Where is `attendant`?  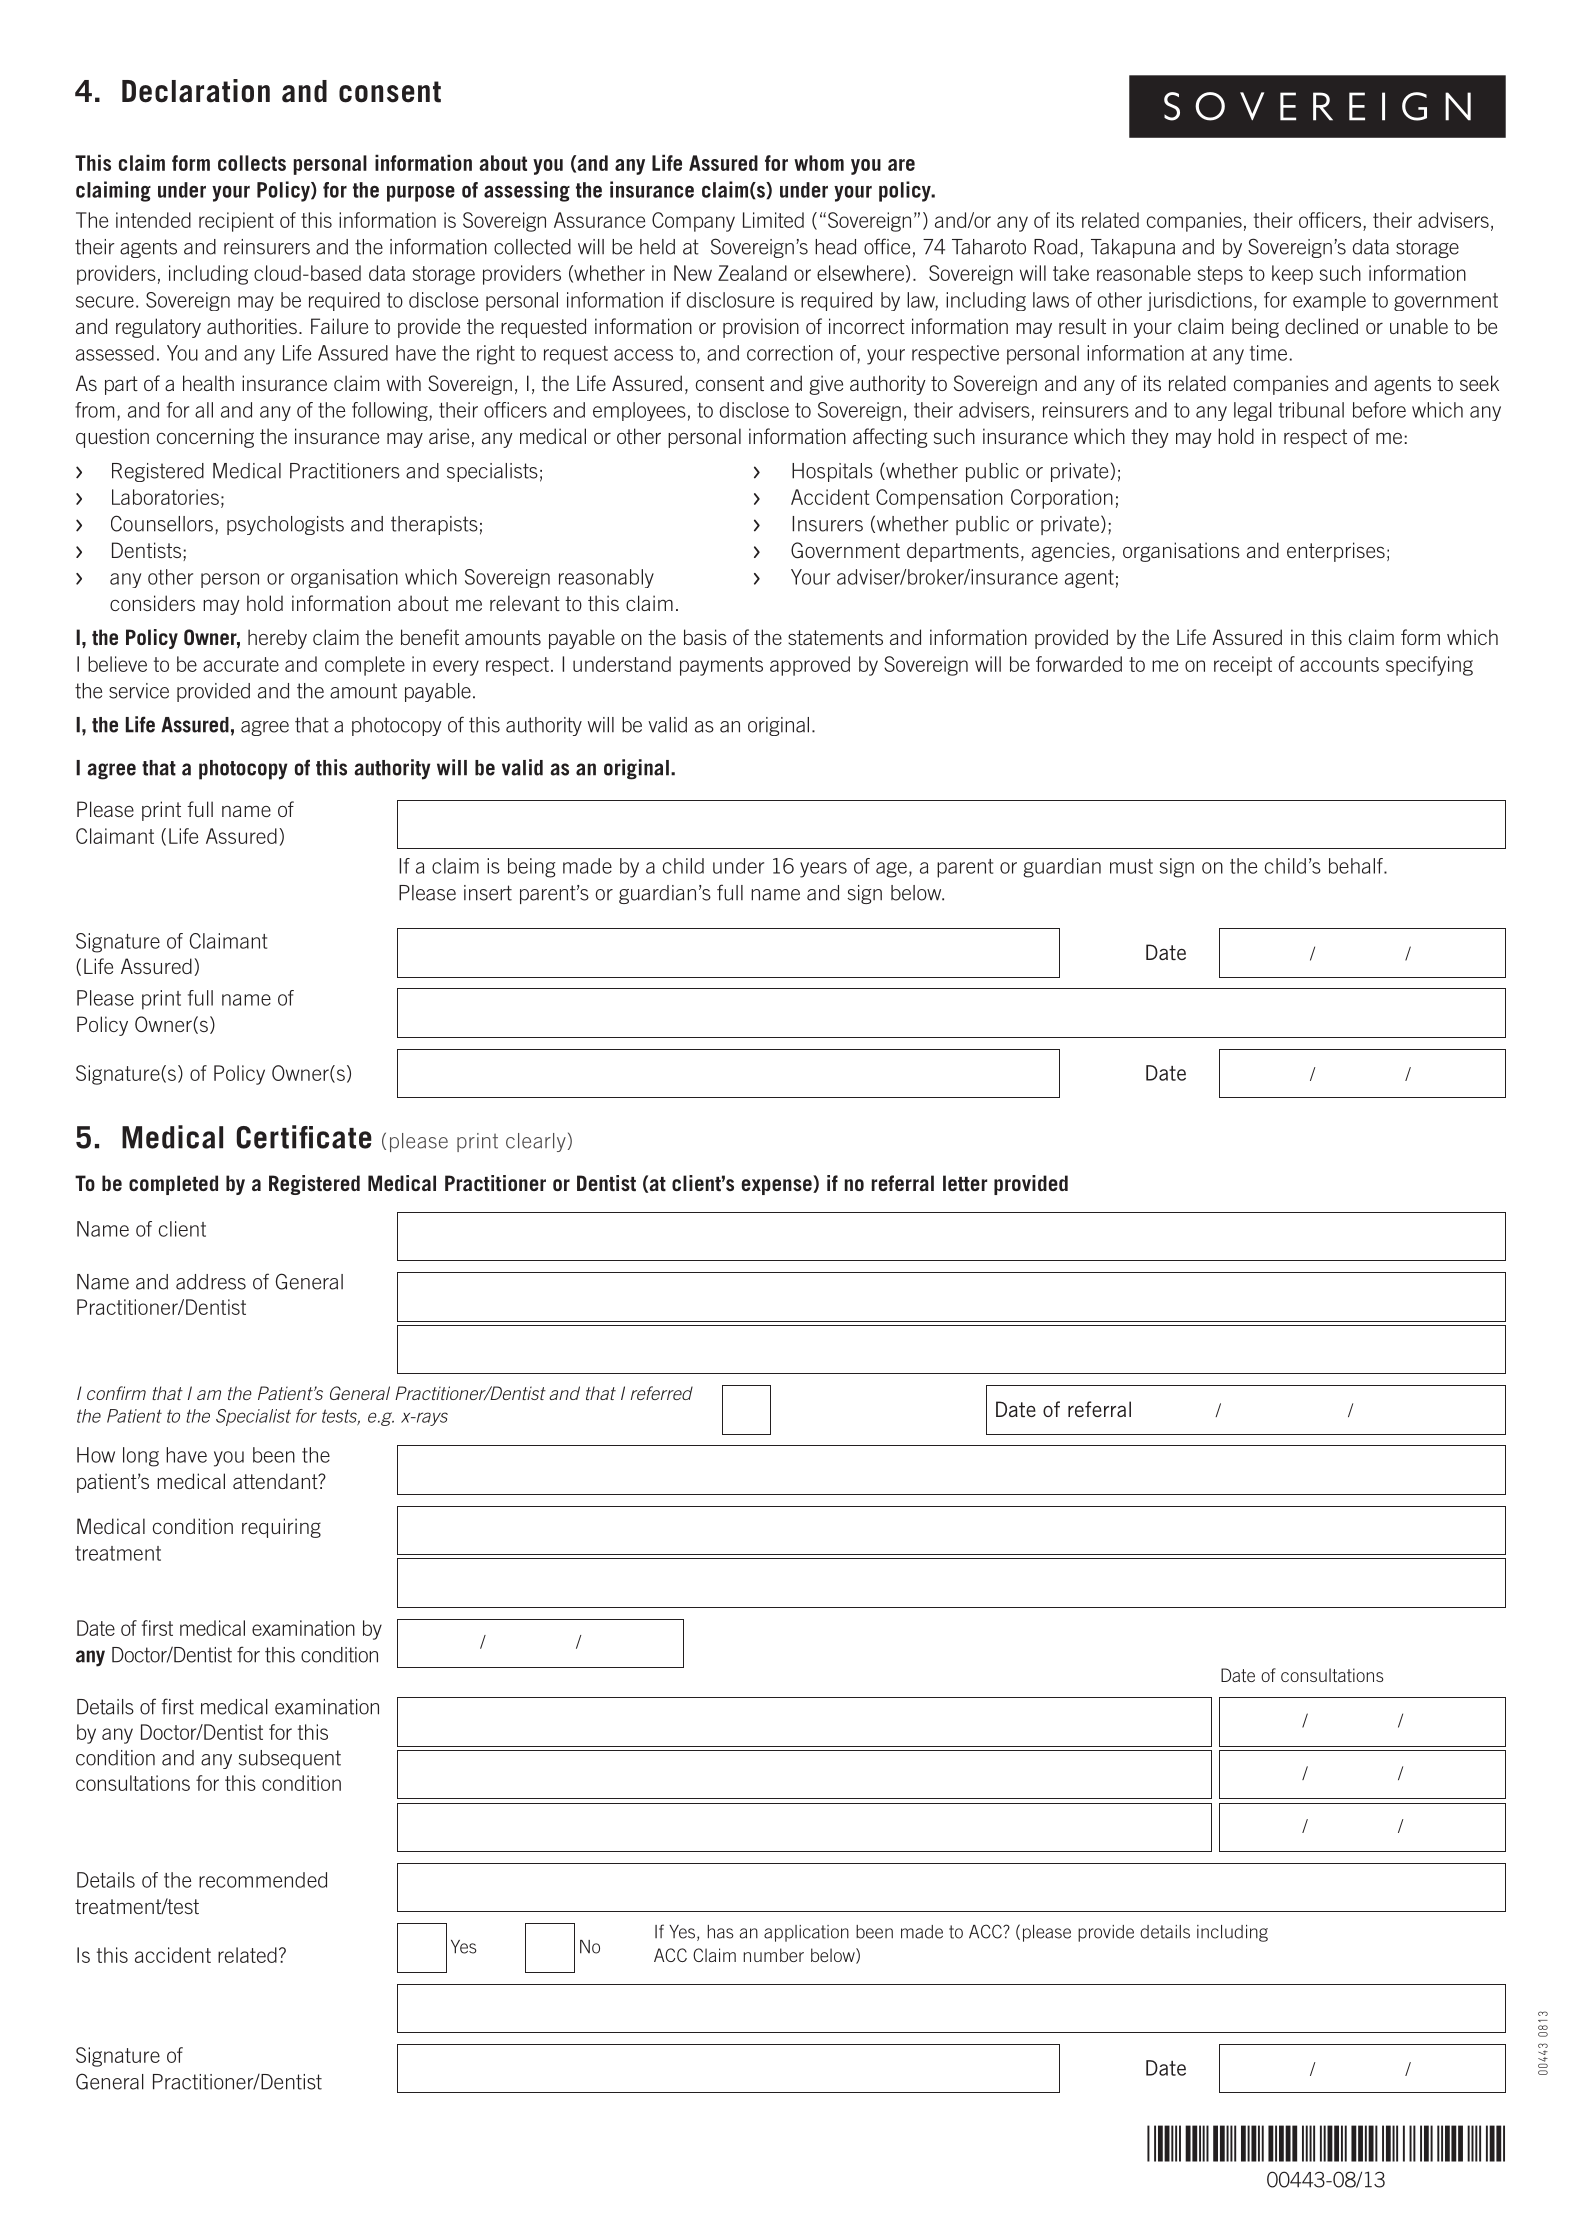
attendant is located at coordinates (276, 1481).
